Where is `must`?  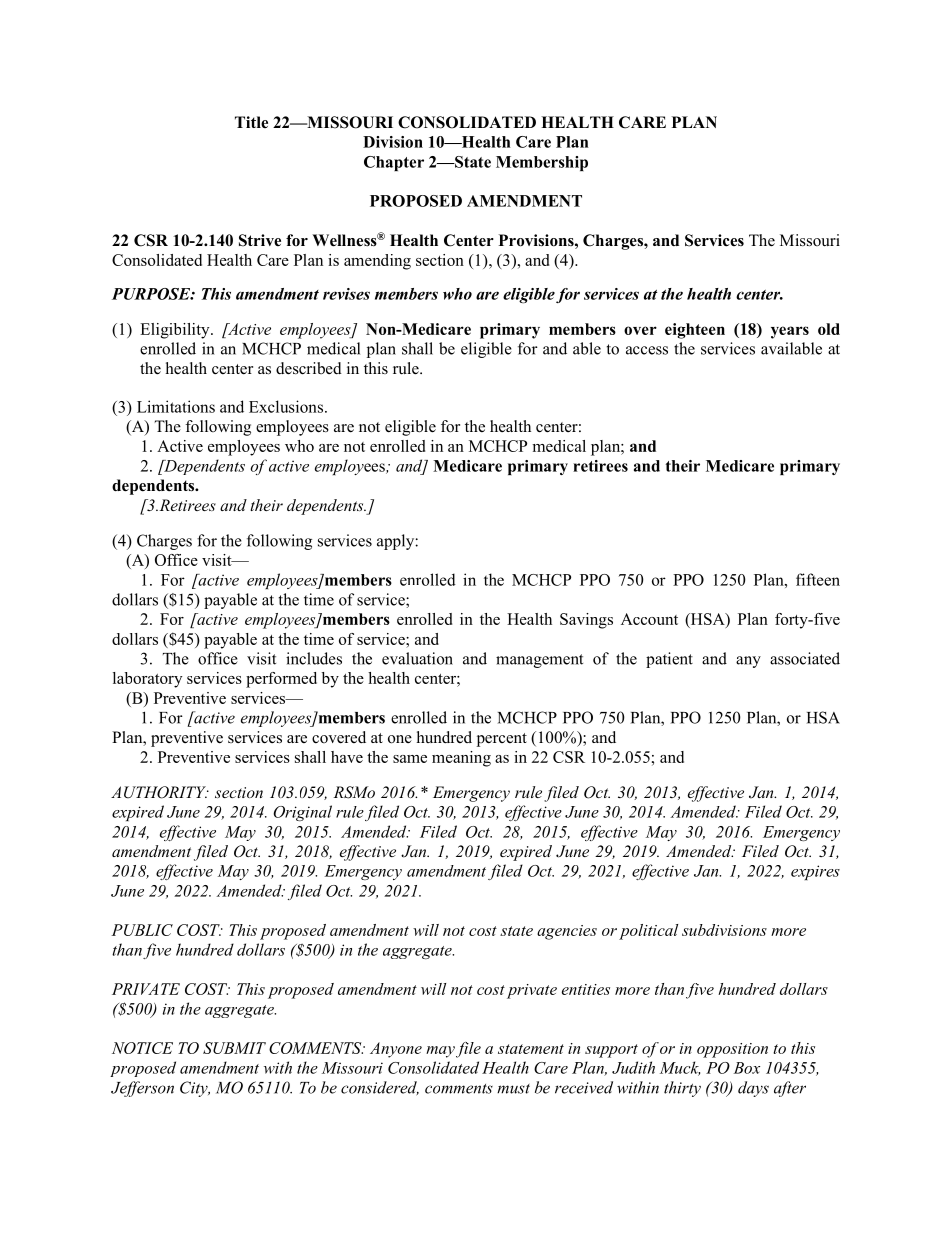
must is located at coordinates (513, 1089).
